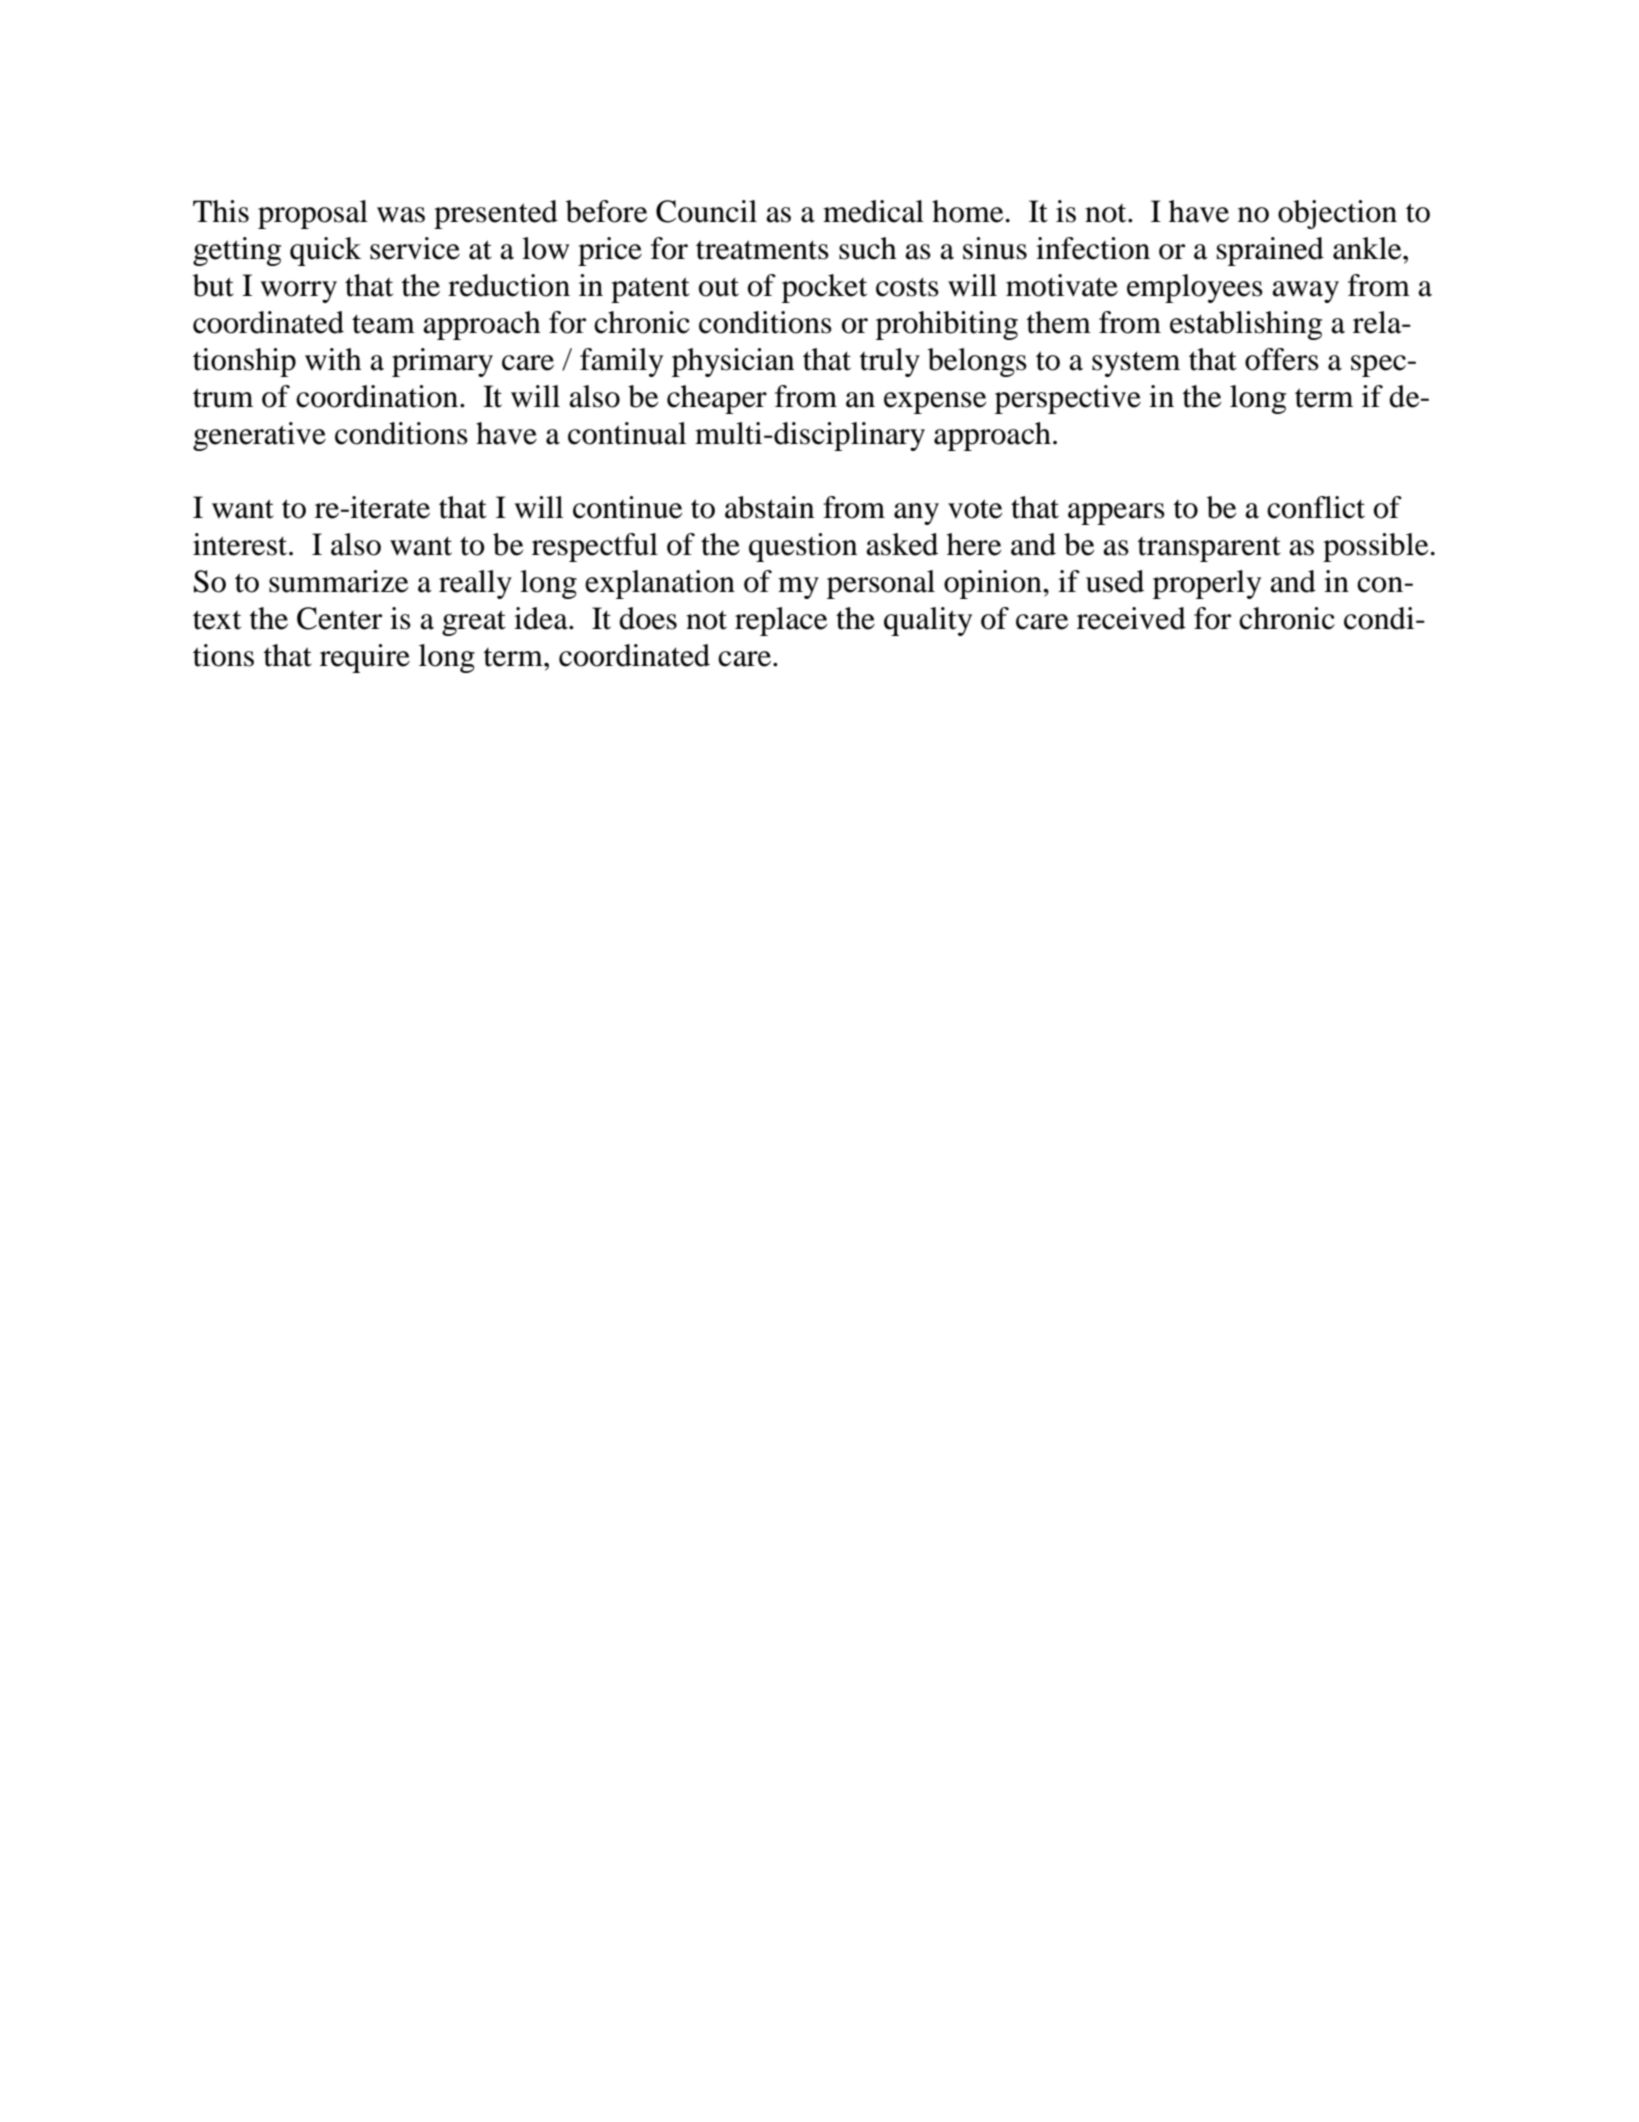  I want to click on objection, so click(1337, 214).
